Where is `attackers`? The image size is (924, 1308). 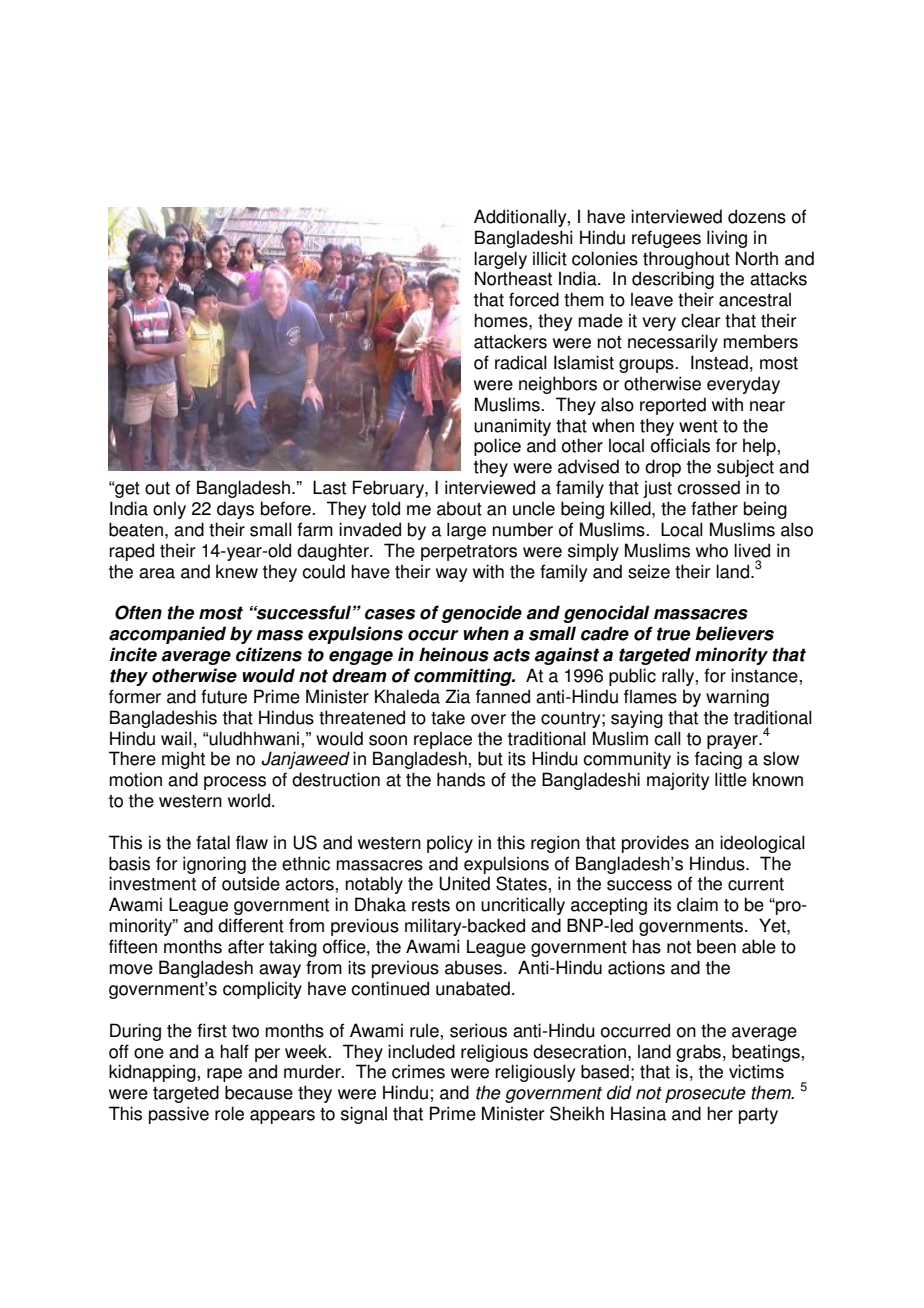 attackers is located at coordinates (510, 341).
